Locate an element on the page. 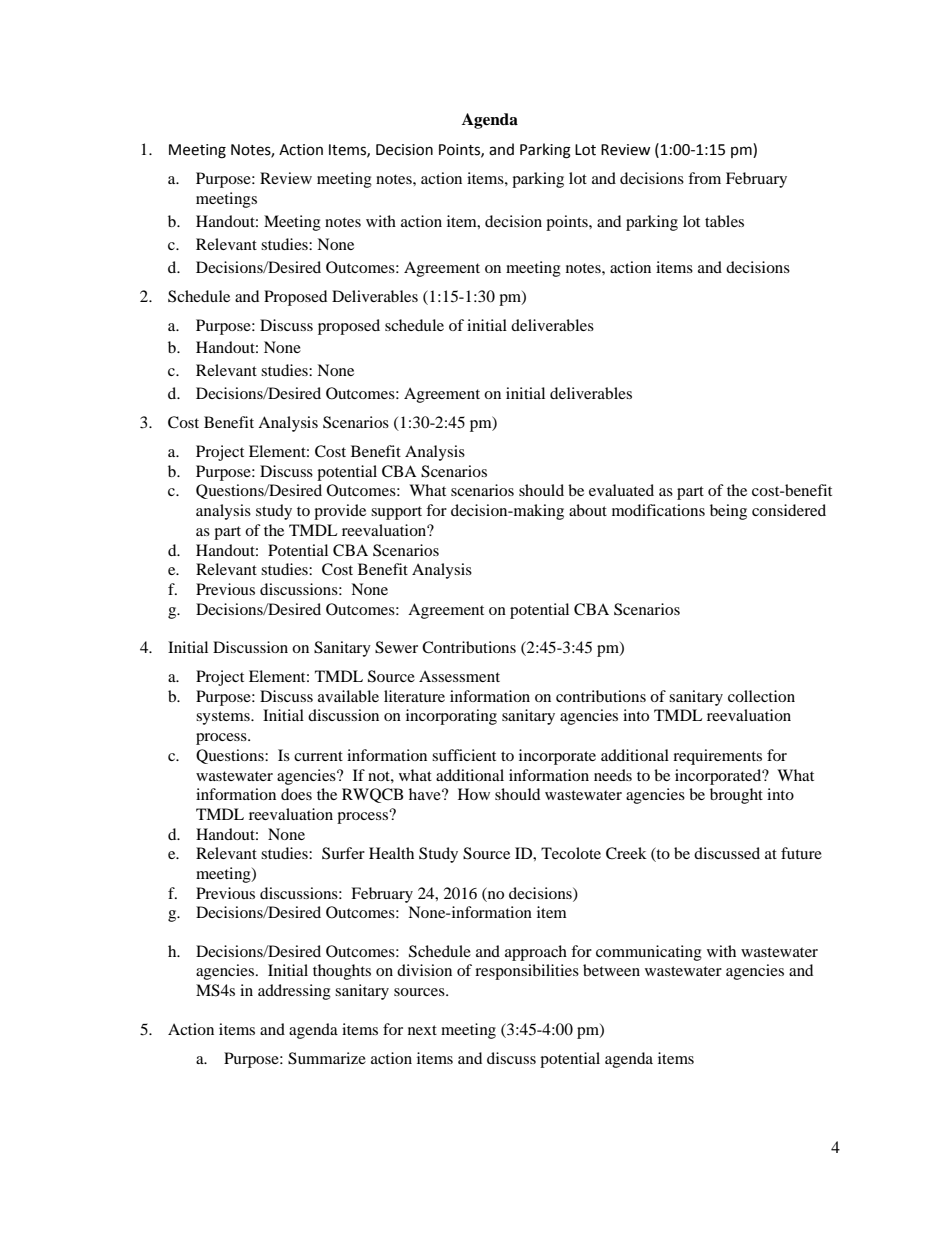  support is located at coordinates (396, 513).
